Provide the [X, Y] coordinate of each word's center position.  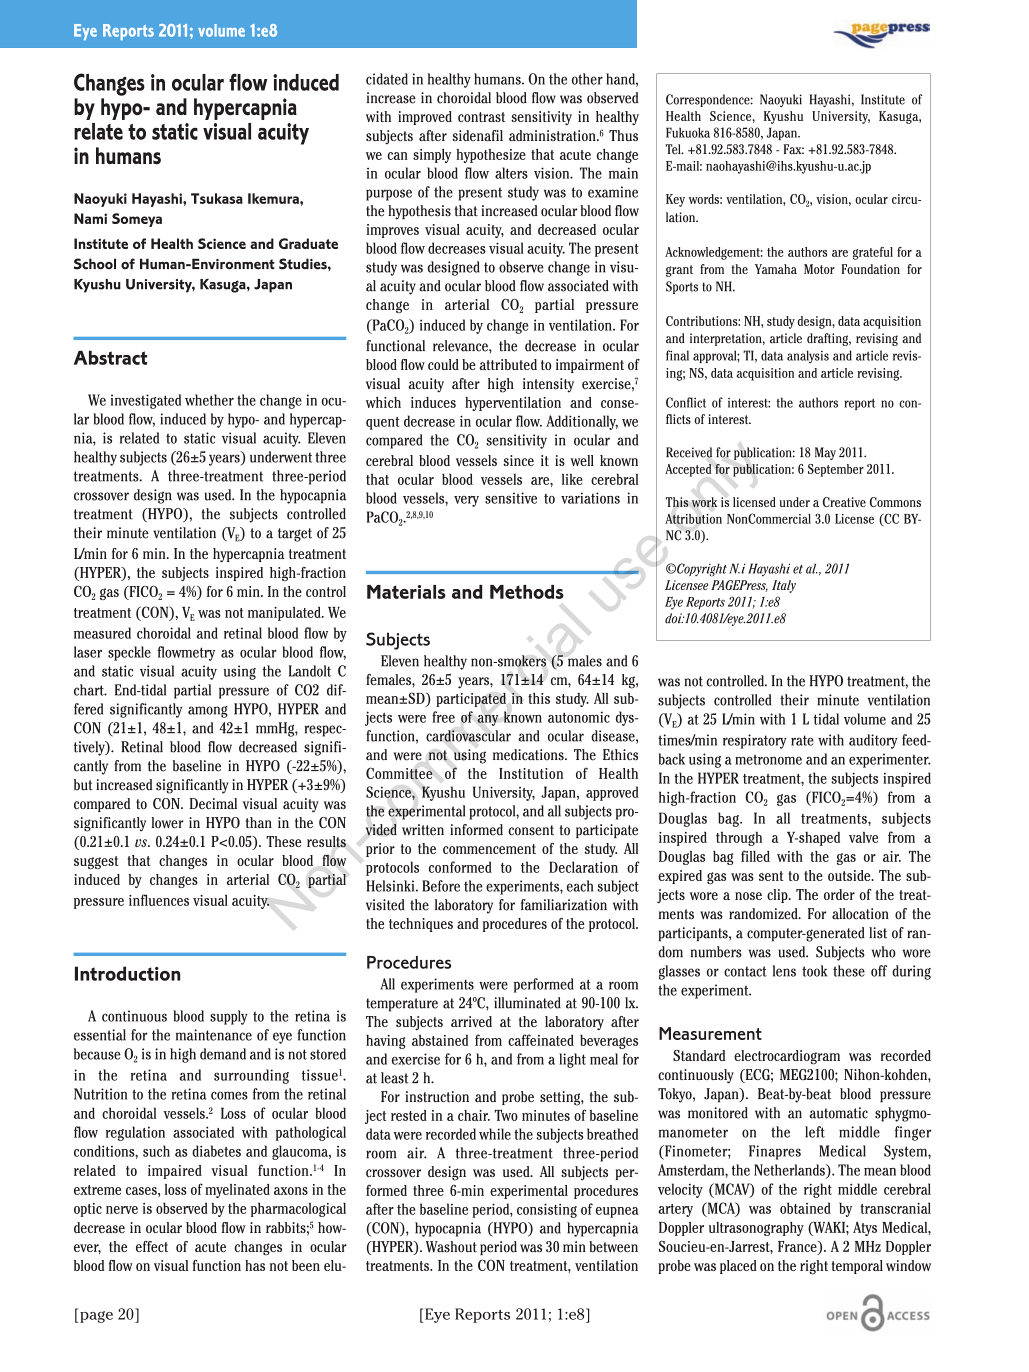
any [487, 720]
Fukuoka [688, 132]
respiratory [755, 741]
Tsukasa [217, 198]
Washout [451, 1247]
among [208, 712]
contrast [481, 117]
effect [152, 1246]
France [798, 1246]
